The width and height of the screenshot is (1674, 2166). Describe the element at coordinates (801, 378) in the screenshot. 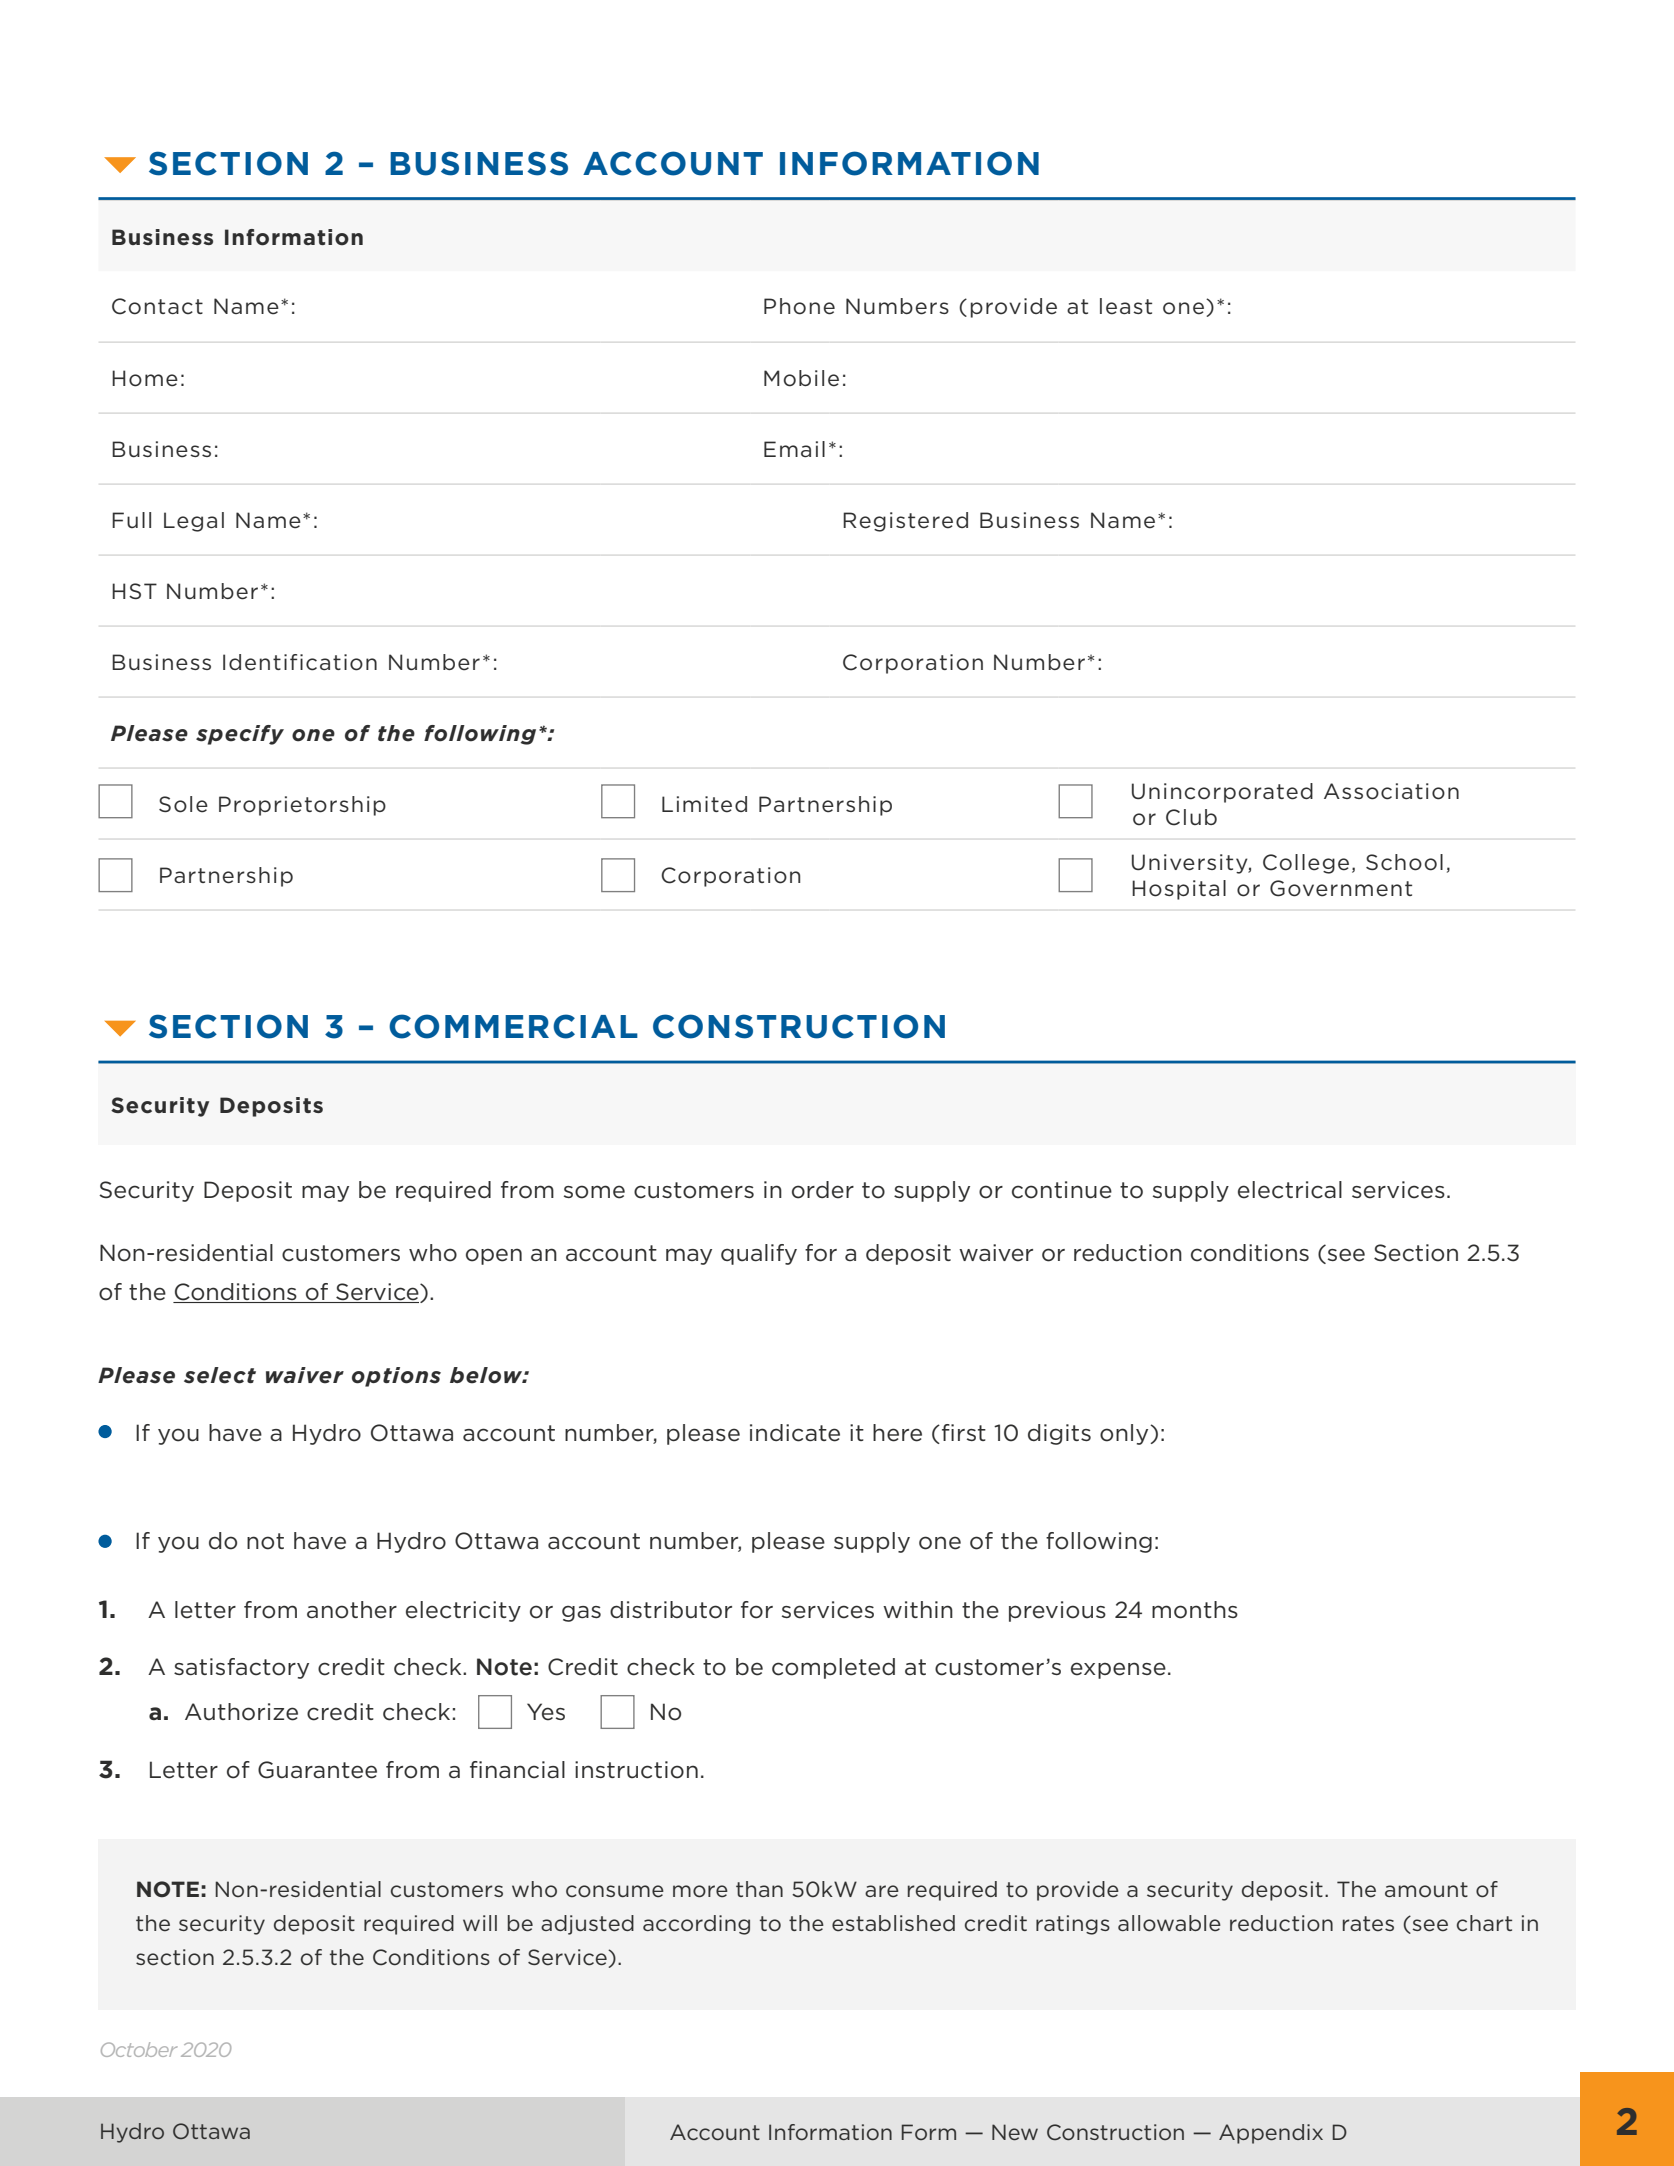

I see `Mobile` at that location.
